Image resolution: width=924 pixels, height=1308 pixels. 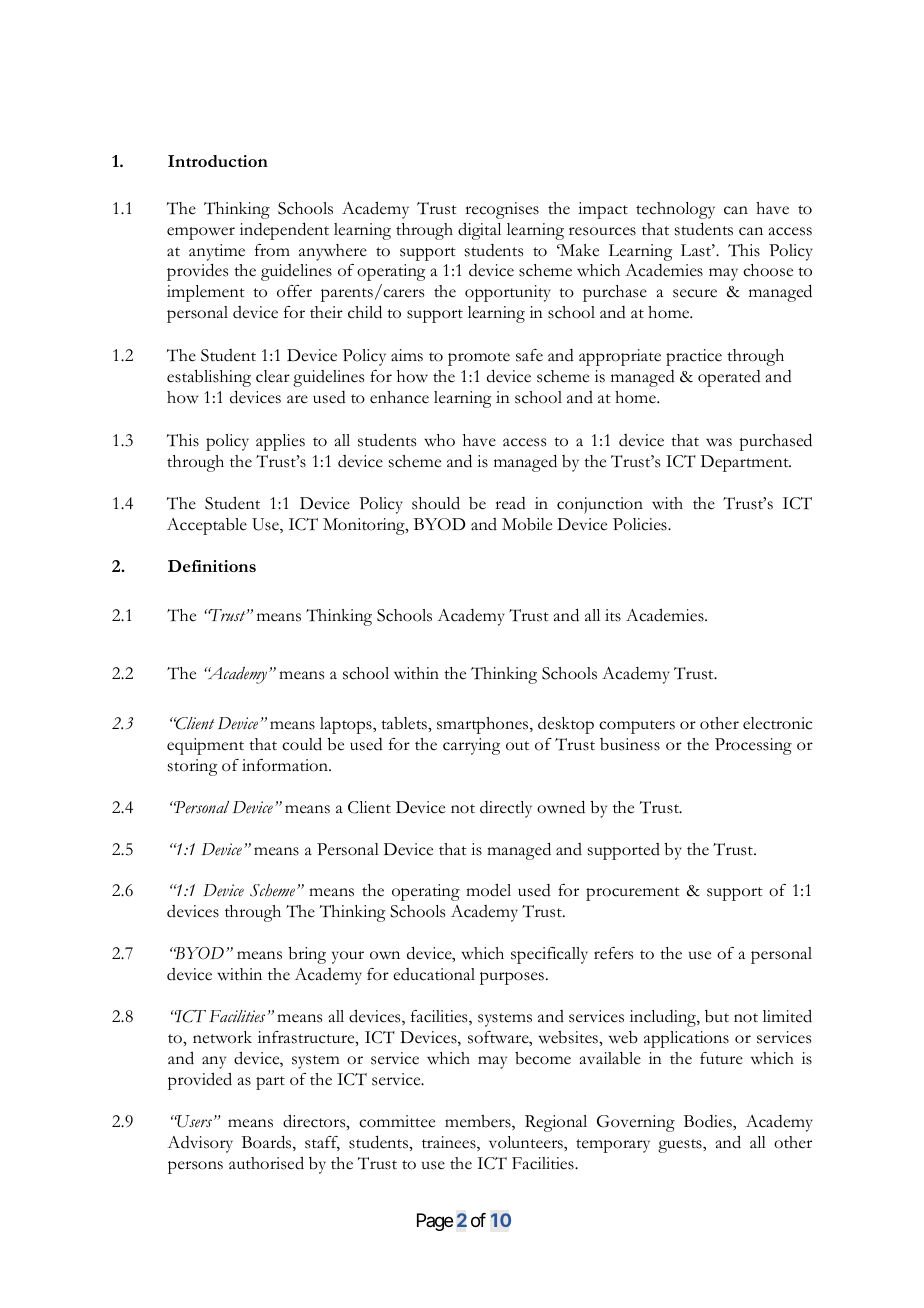 What do you see at coordinates (502, 210) in the document?
I see `recognises` at bounding box center [502, 210].
